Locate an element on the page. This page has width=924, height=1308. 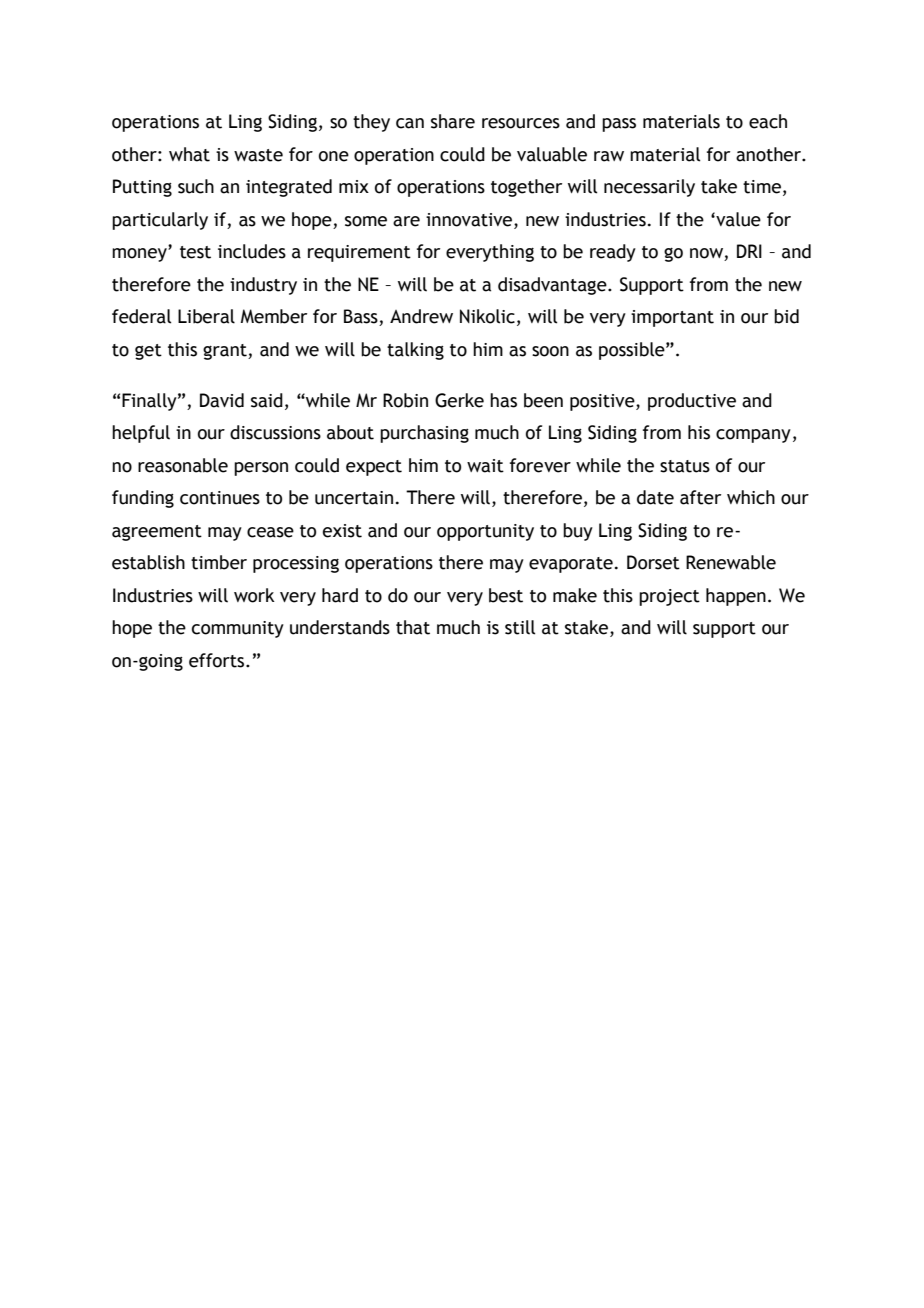
David is located at coordinates (222, 400).
